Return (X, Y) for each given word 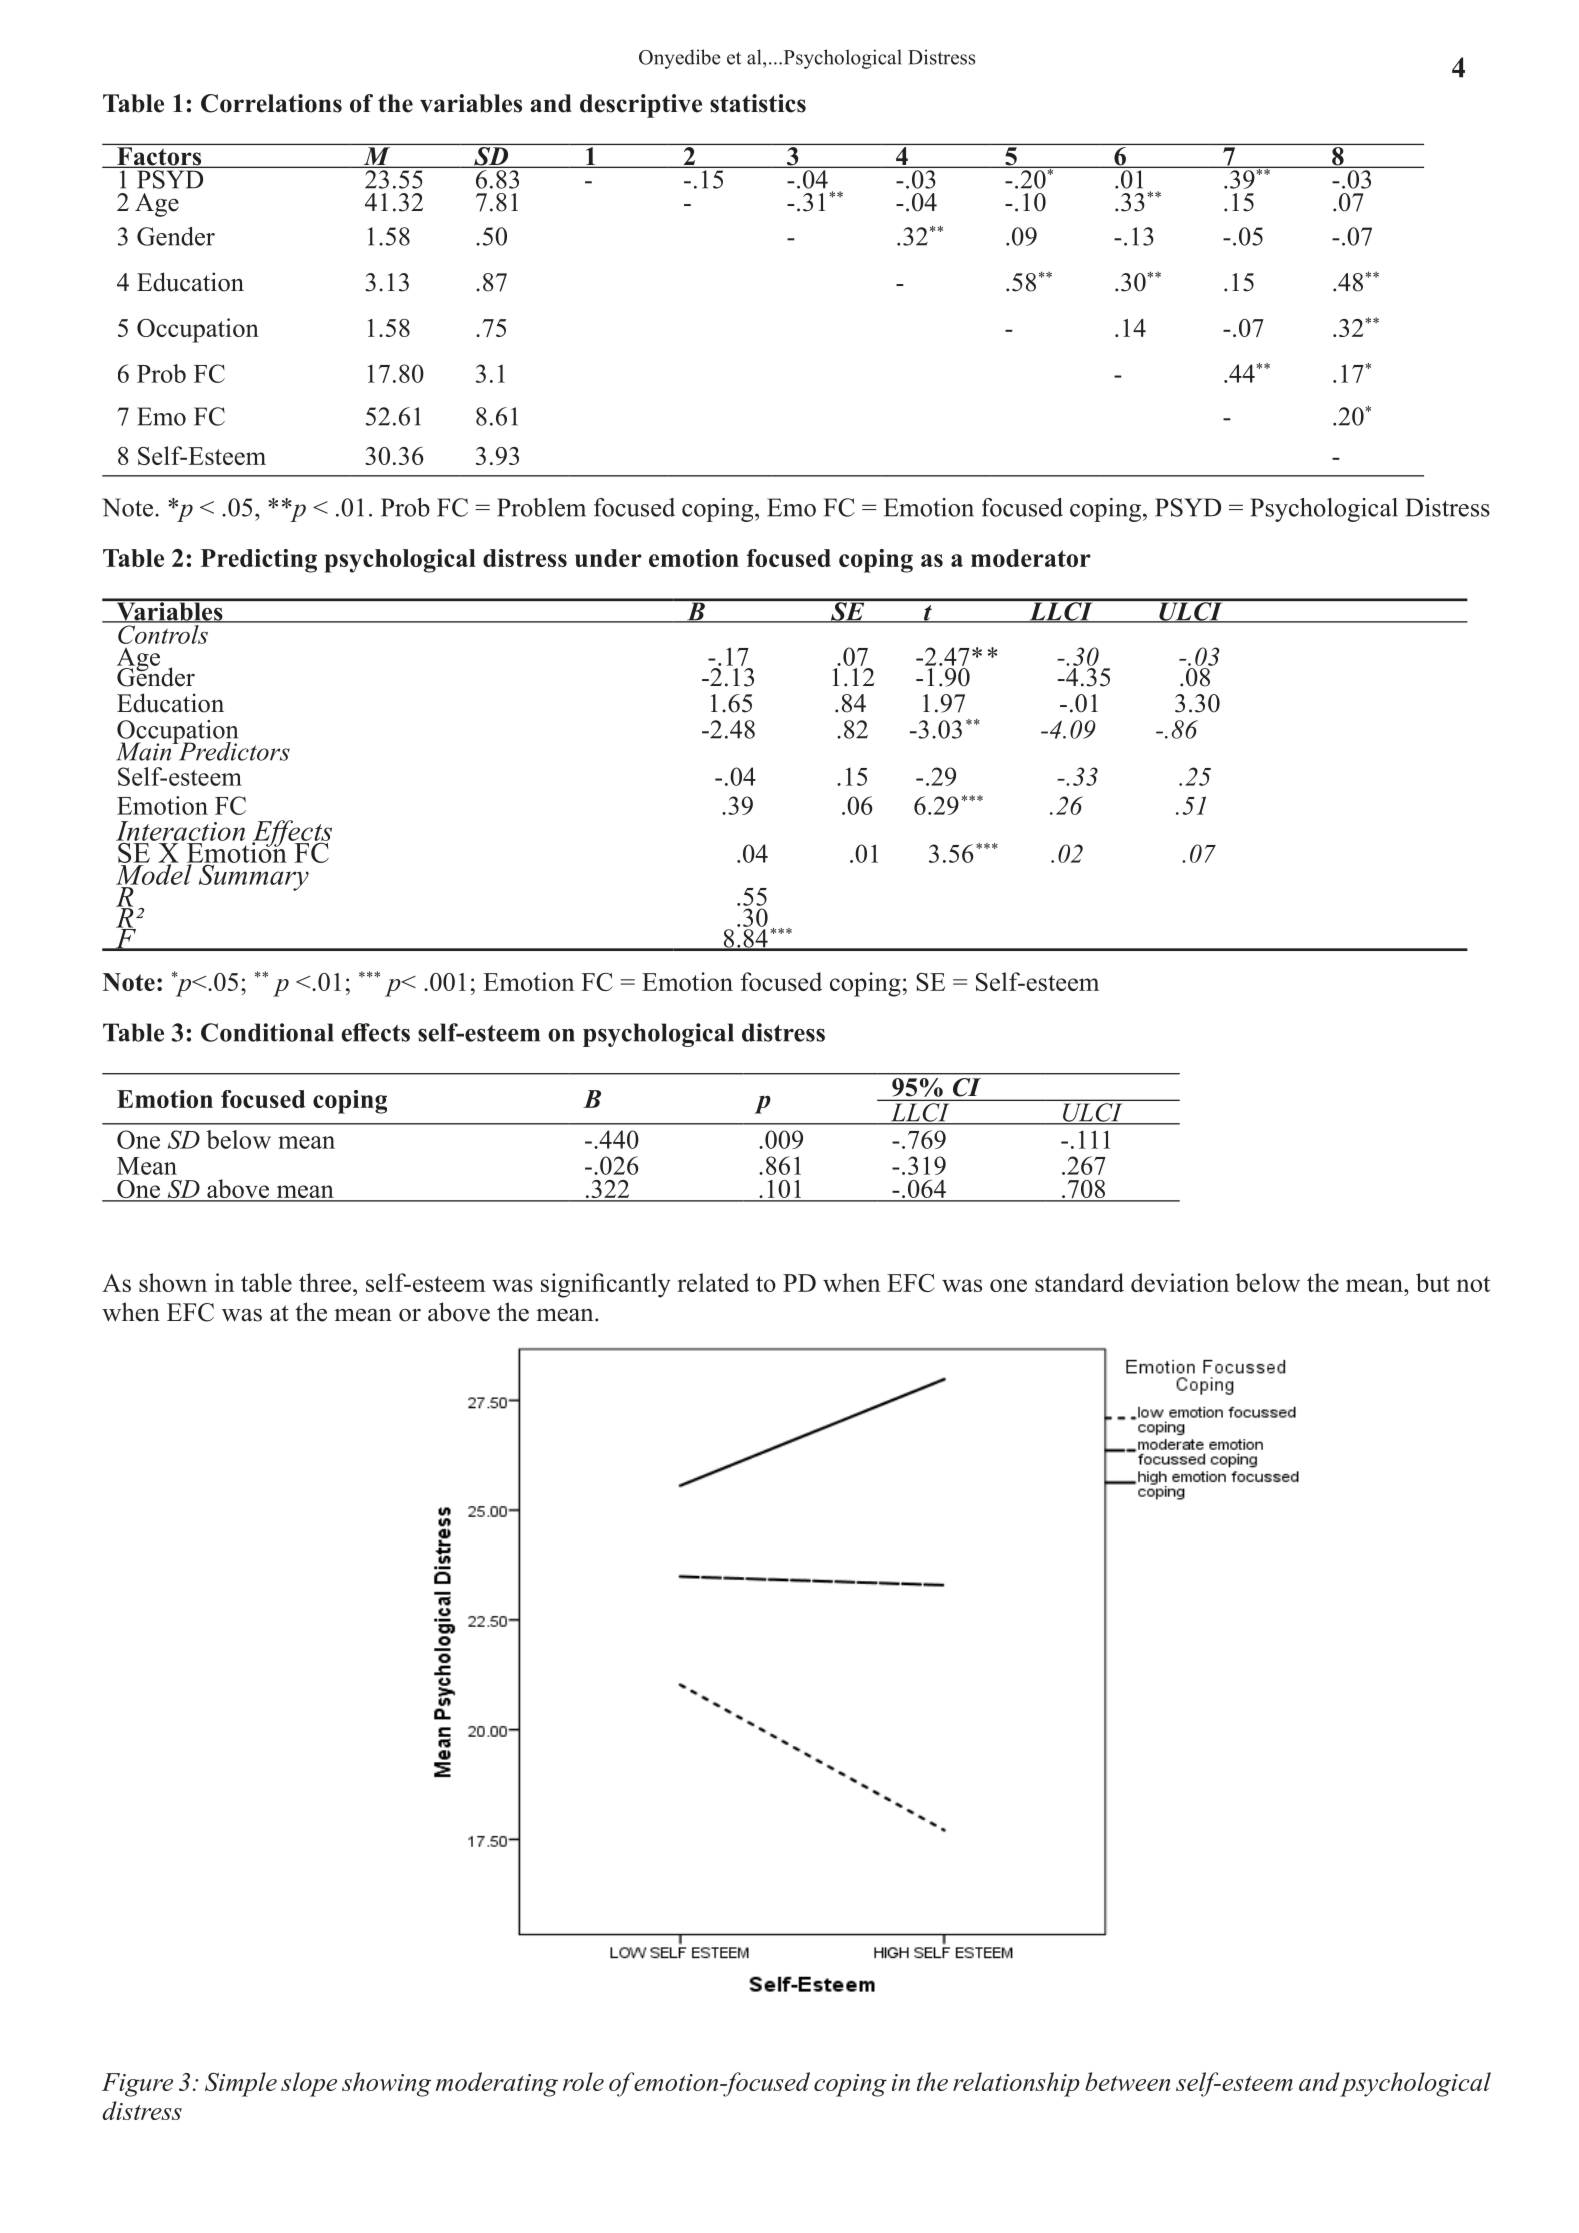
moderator (1031, 558)
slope (309, 2084)
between (1127, 2081)
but (1433, 1282)
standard (1079, 1282)
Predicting (259, 561)
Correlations (271, 103)
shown (173, 1282)
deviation (1180, 1282)
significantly (606, 1285)
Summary (252, 876)
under (608, 558)
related (713, 1282)
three (325, 1282)
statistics (758, 103)
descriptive (641, 106)
